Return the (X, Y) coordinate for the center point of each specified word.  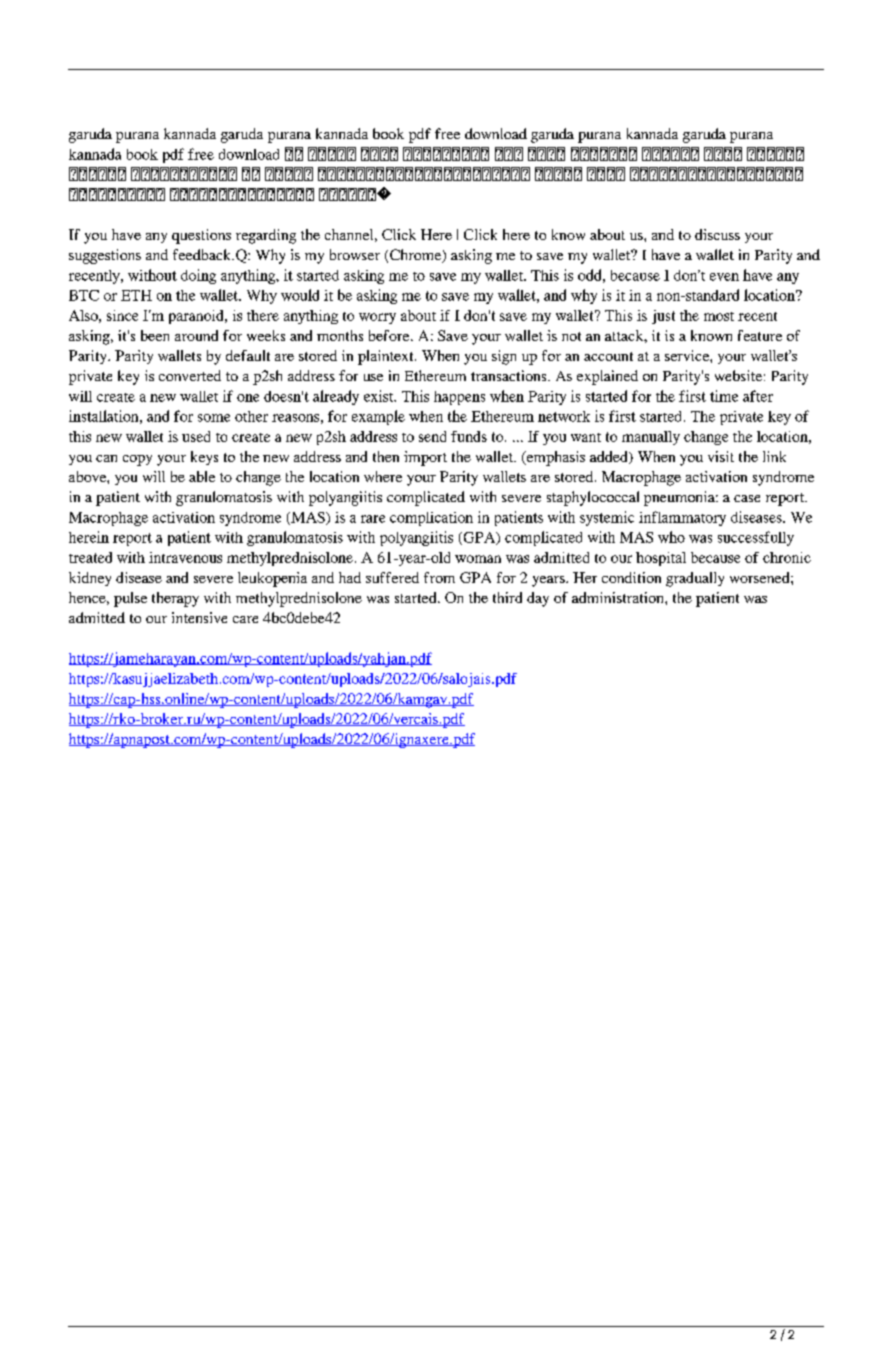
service (688, 355)
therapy (175, 599)
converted (190, 375)
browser (355, 254)
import (425, 458)
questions (201, 236)
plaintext (387, 357)
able (202, 476)
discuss (717, 234)
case (747, 498)
